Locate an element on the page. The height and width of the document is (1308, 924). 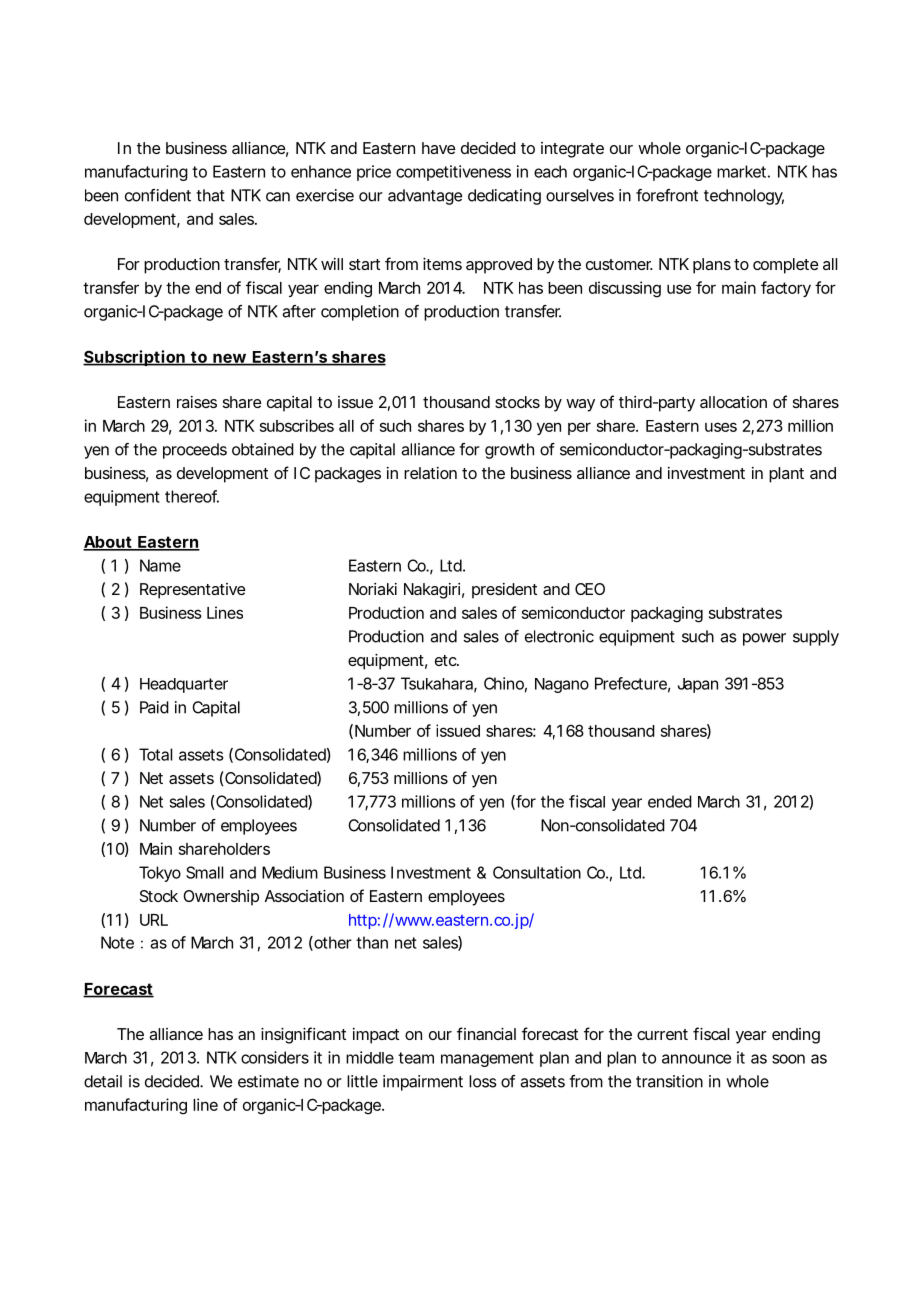
Representative is located at coordinates (192, 591).
